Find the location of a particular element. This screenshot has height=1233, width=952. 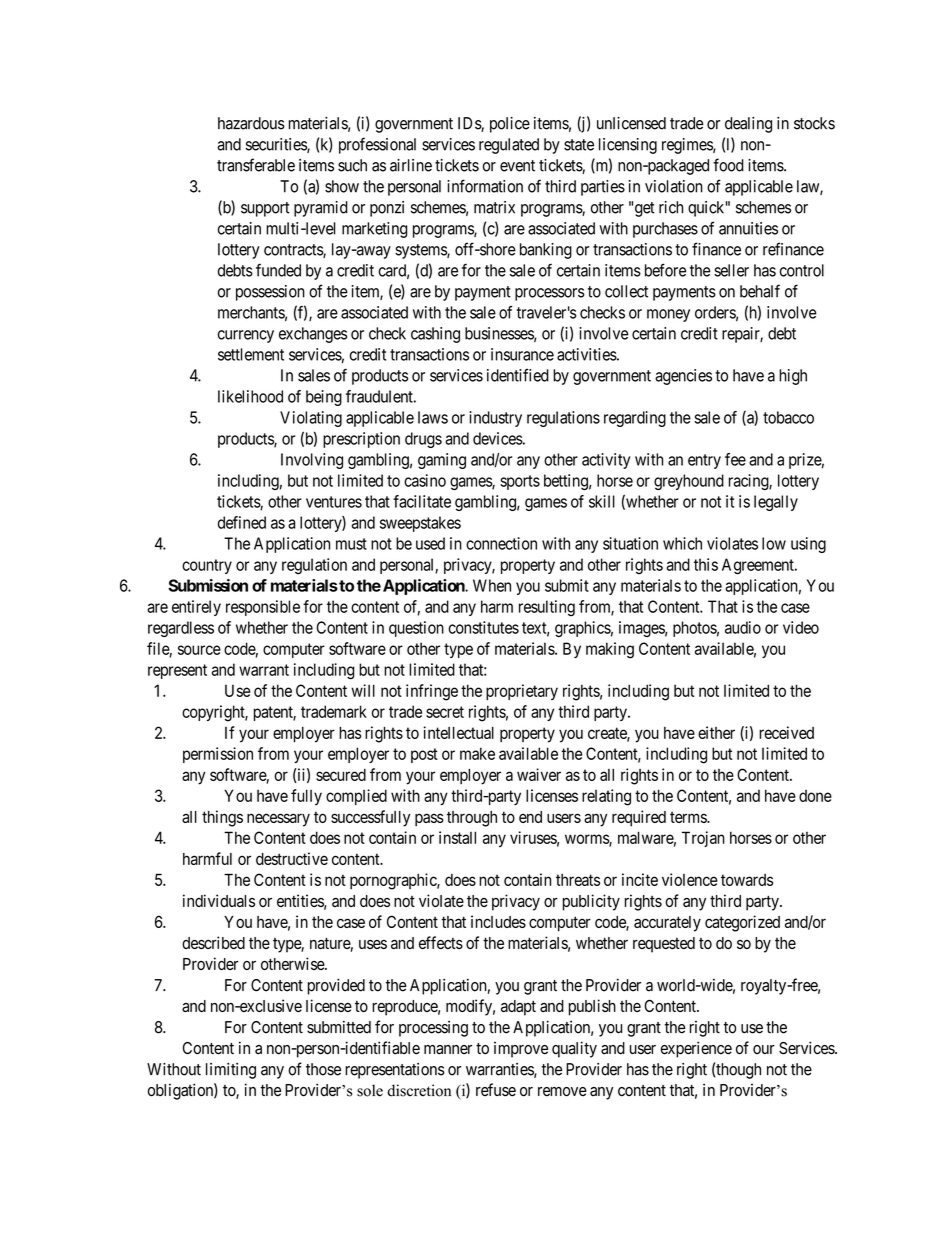

Trojan is located at coordinates (703, 839).
